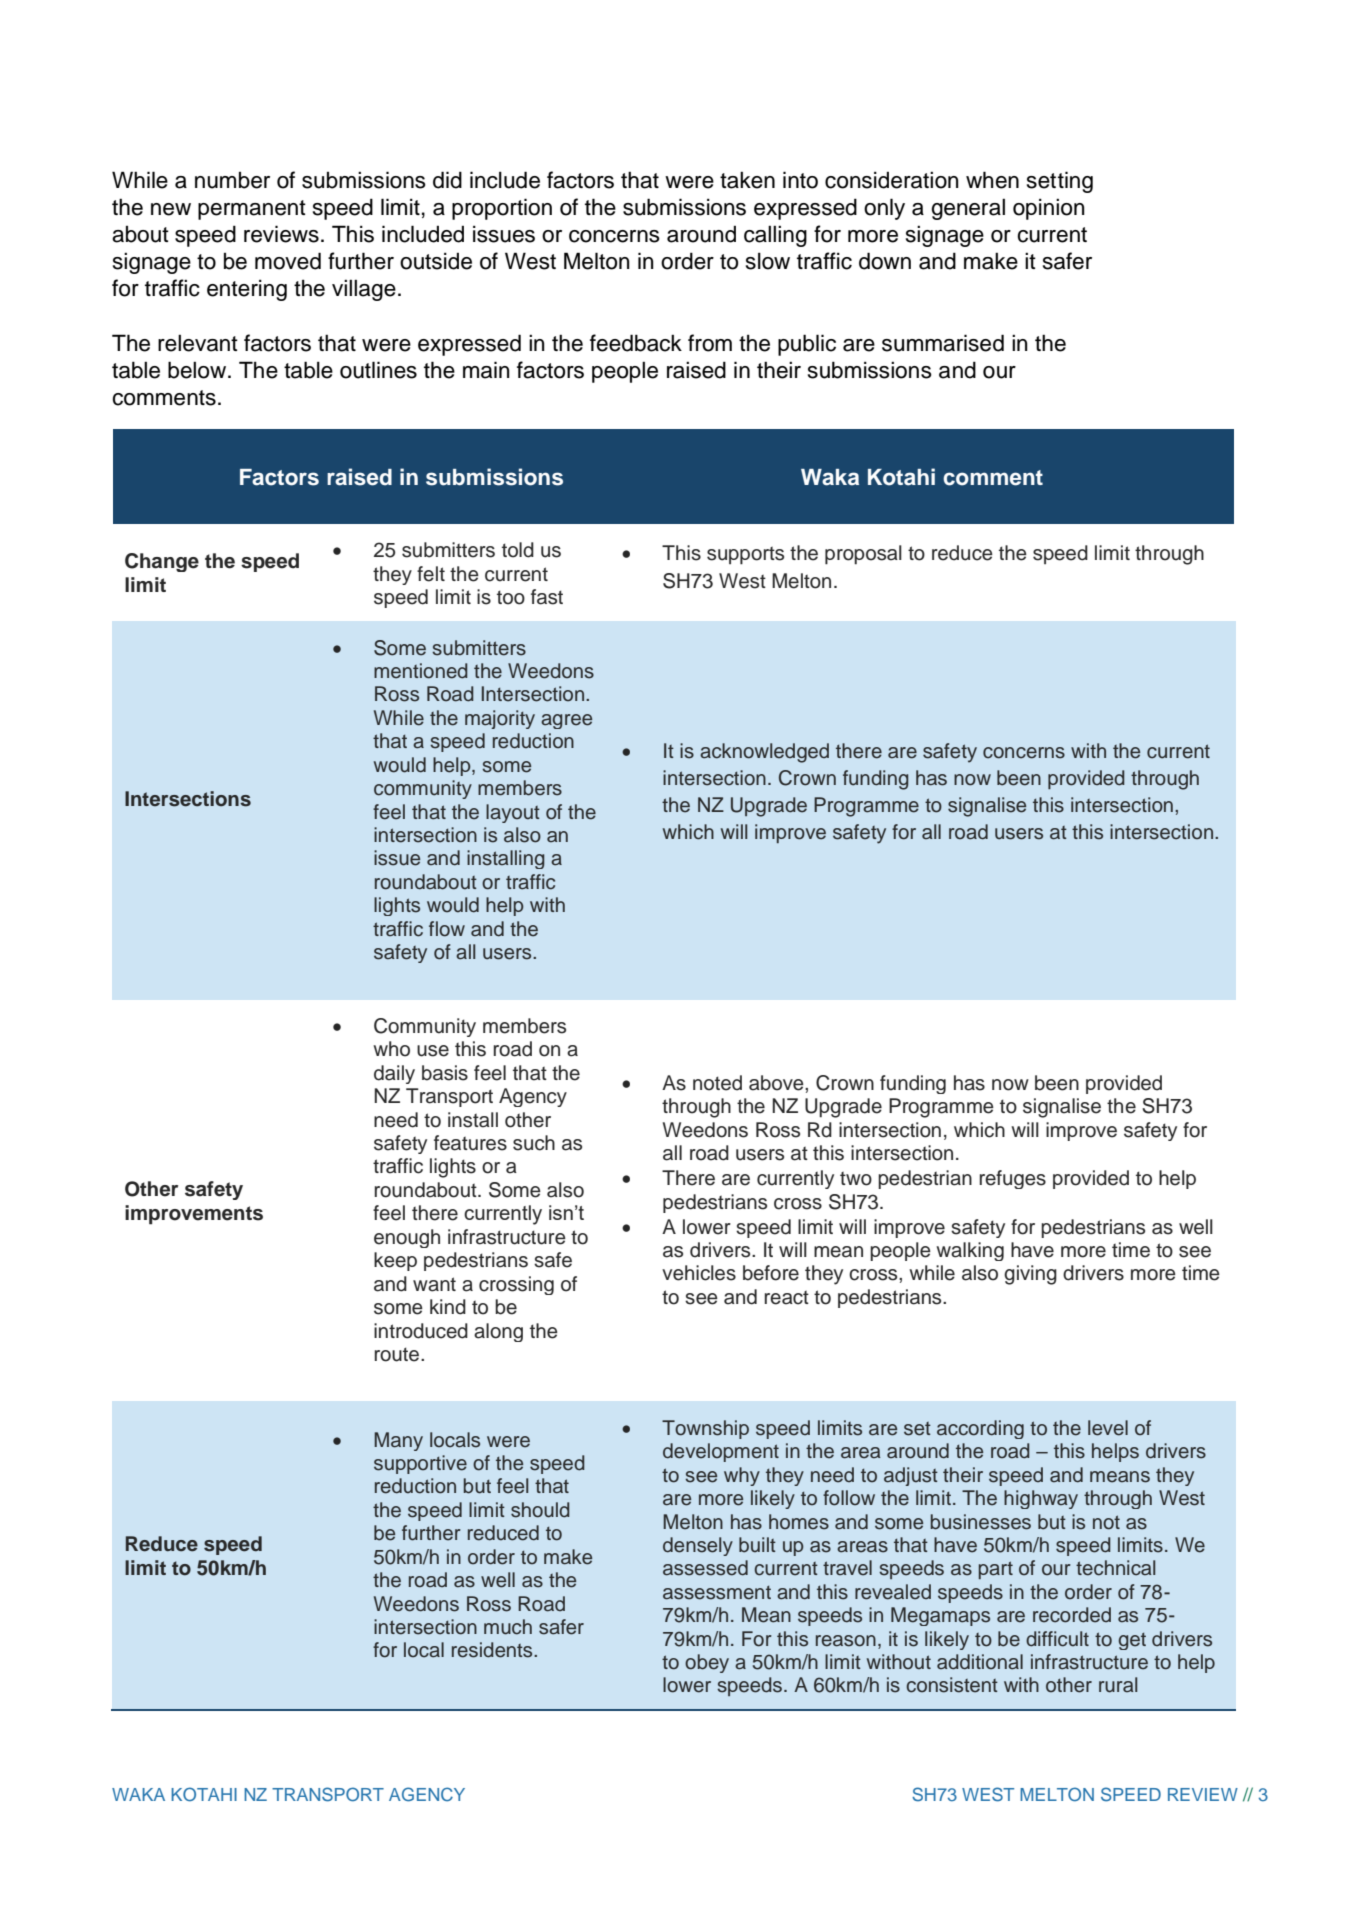 The height and width of the document is (1906, 1348). I want to click on above, so click(777, 1083).
